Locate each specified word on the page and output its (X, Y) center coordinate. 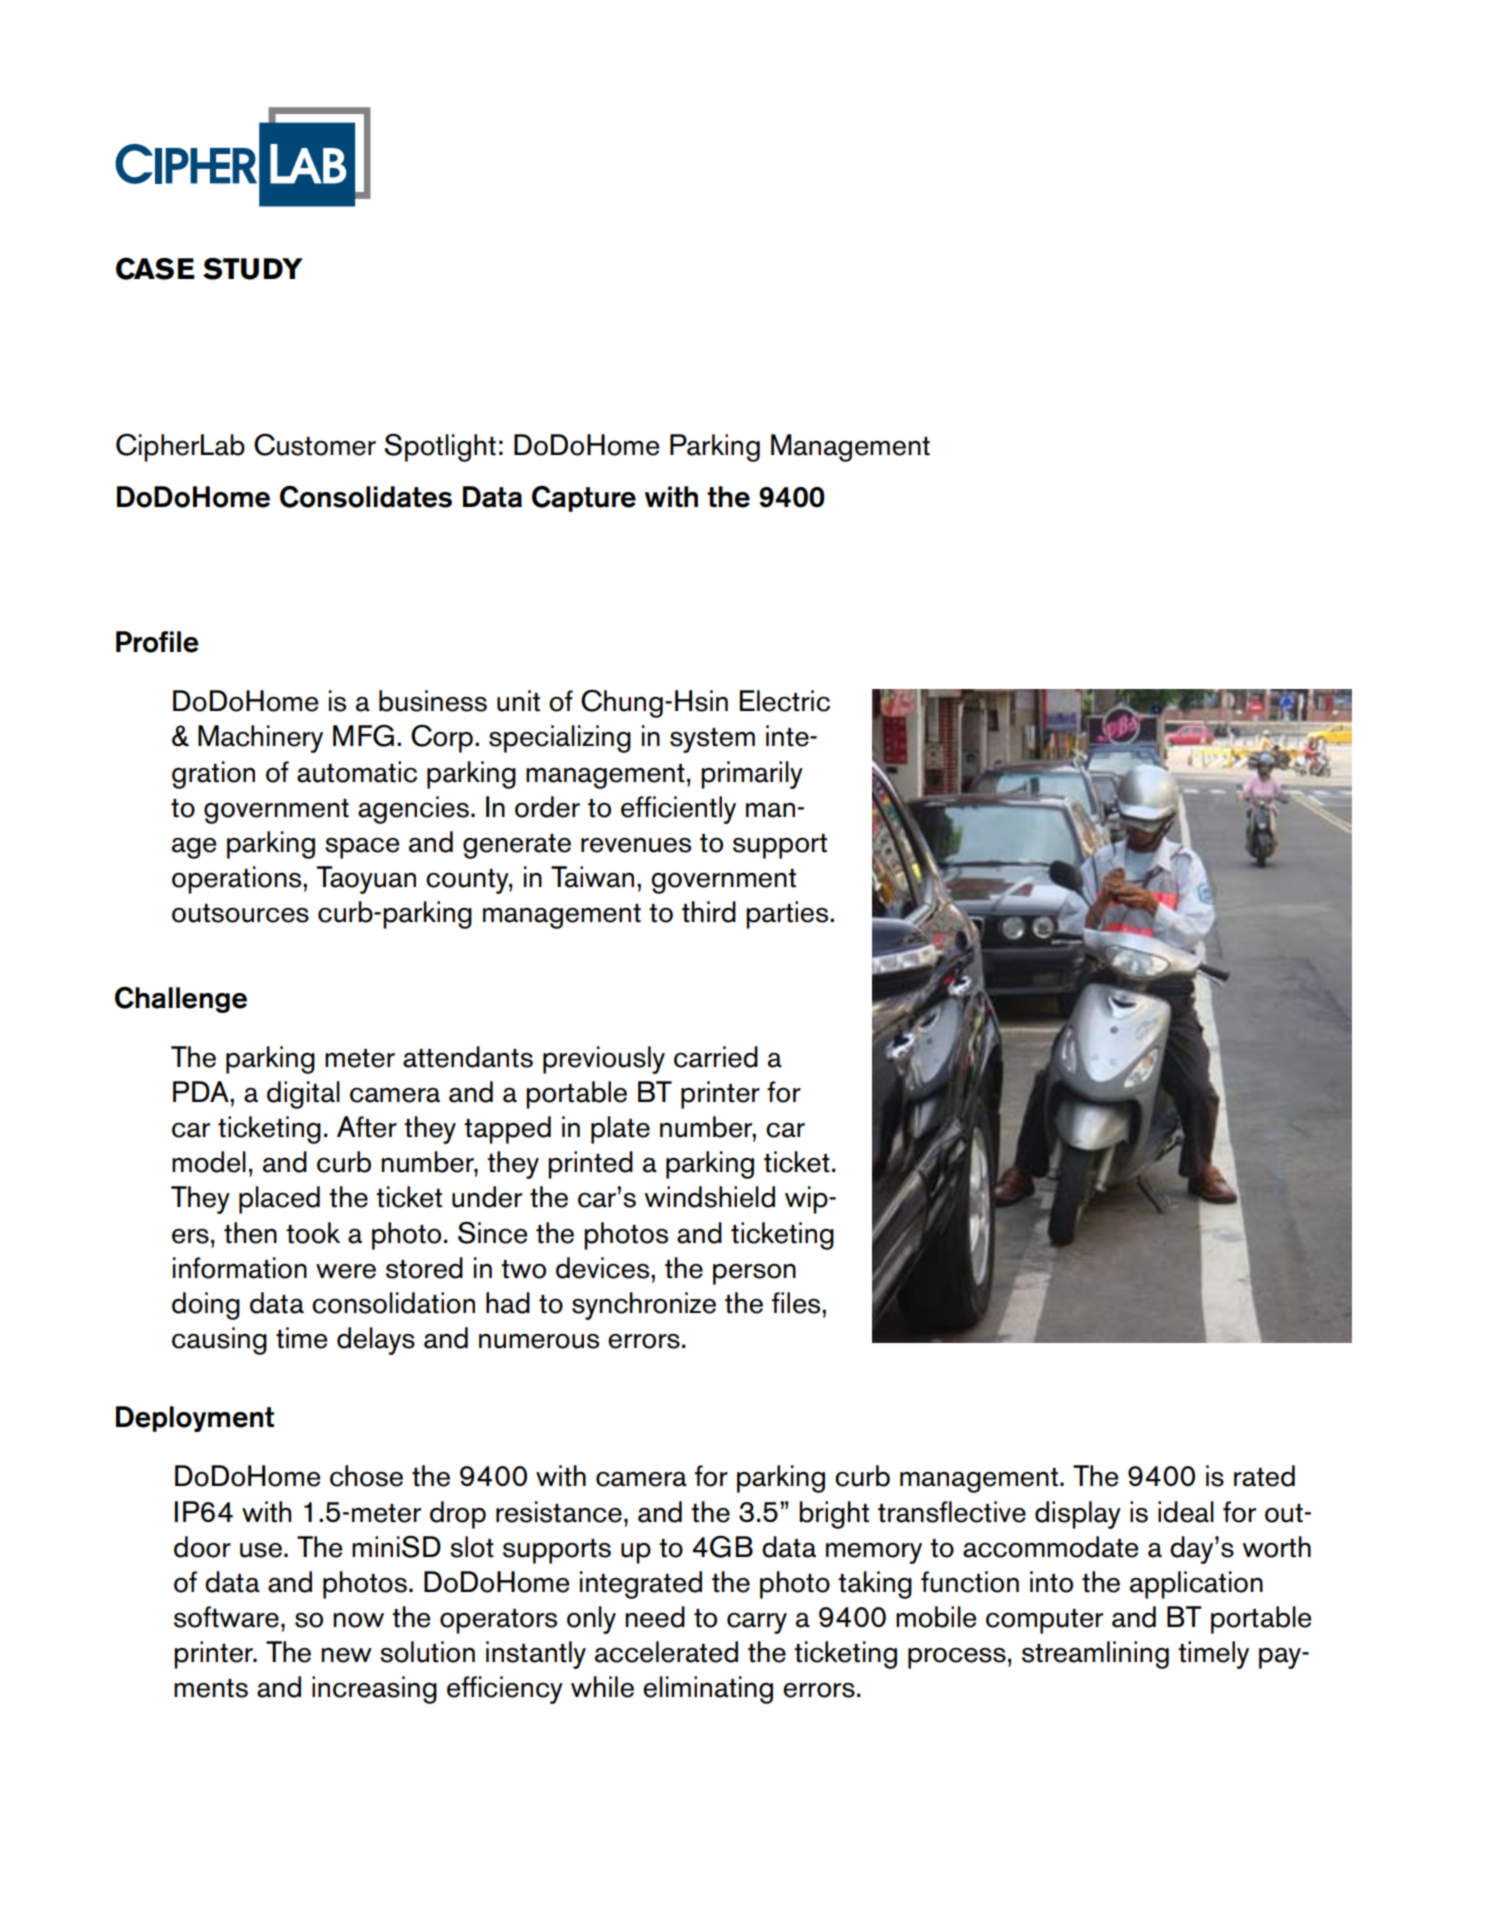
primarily (752, 775)
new (346, 1655)
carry (757, 1623)
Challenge (181, 1000)
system (712, 740)
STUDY (253, 269)
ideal (1186, 1512)
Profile (157, 642)
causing (219, 1341)
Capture (584, 499)
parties (788, 915)
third (709, 912)
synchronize (644, 1306)
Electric (785, 701)
